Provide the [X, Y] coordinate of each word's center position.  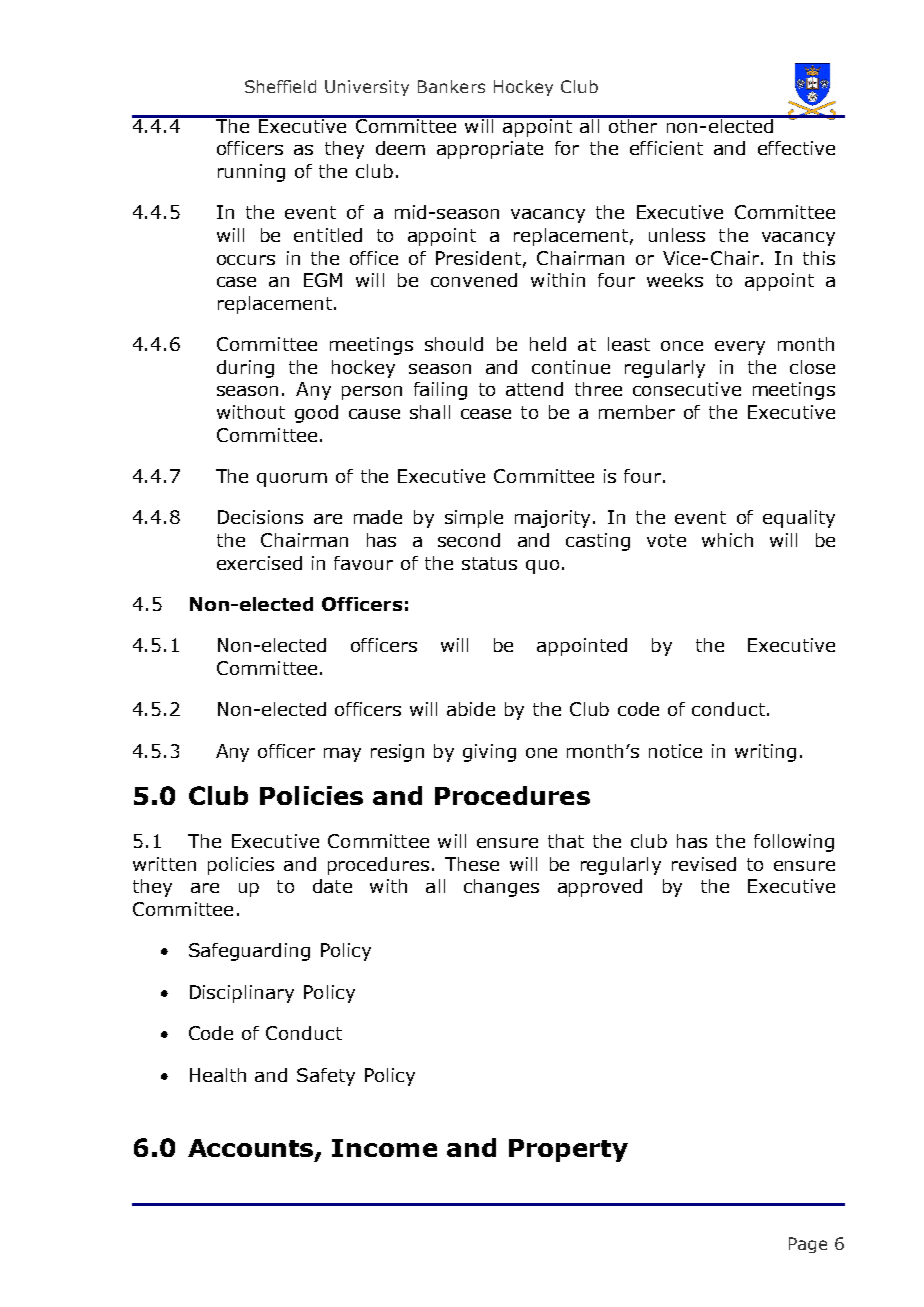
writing [765, 753]
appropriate [490, 150]
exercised [259, 563]
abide [471, 709]
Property [568, 1150]
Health [218, 1075]
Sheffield [280, 86]
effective [796, 148]
